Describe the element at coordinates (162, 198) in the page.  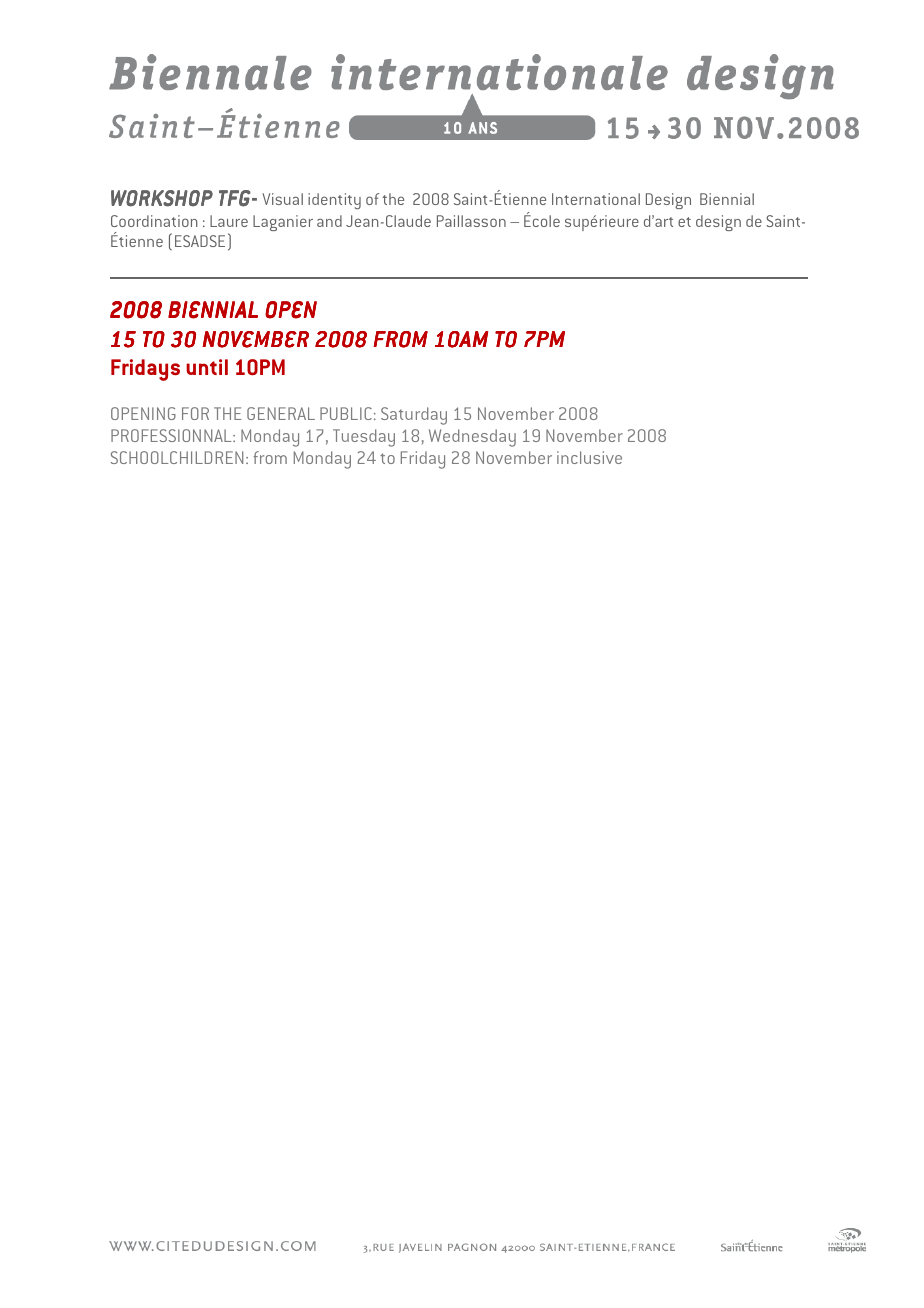
I see `WORKSHOP` at that location.
